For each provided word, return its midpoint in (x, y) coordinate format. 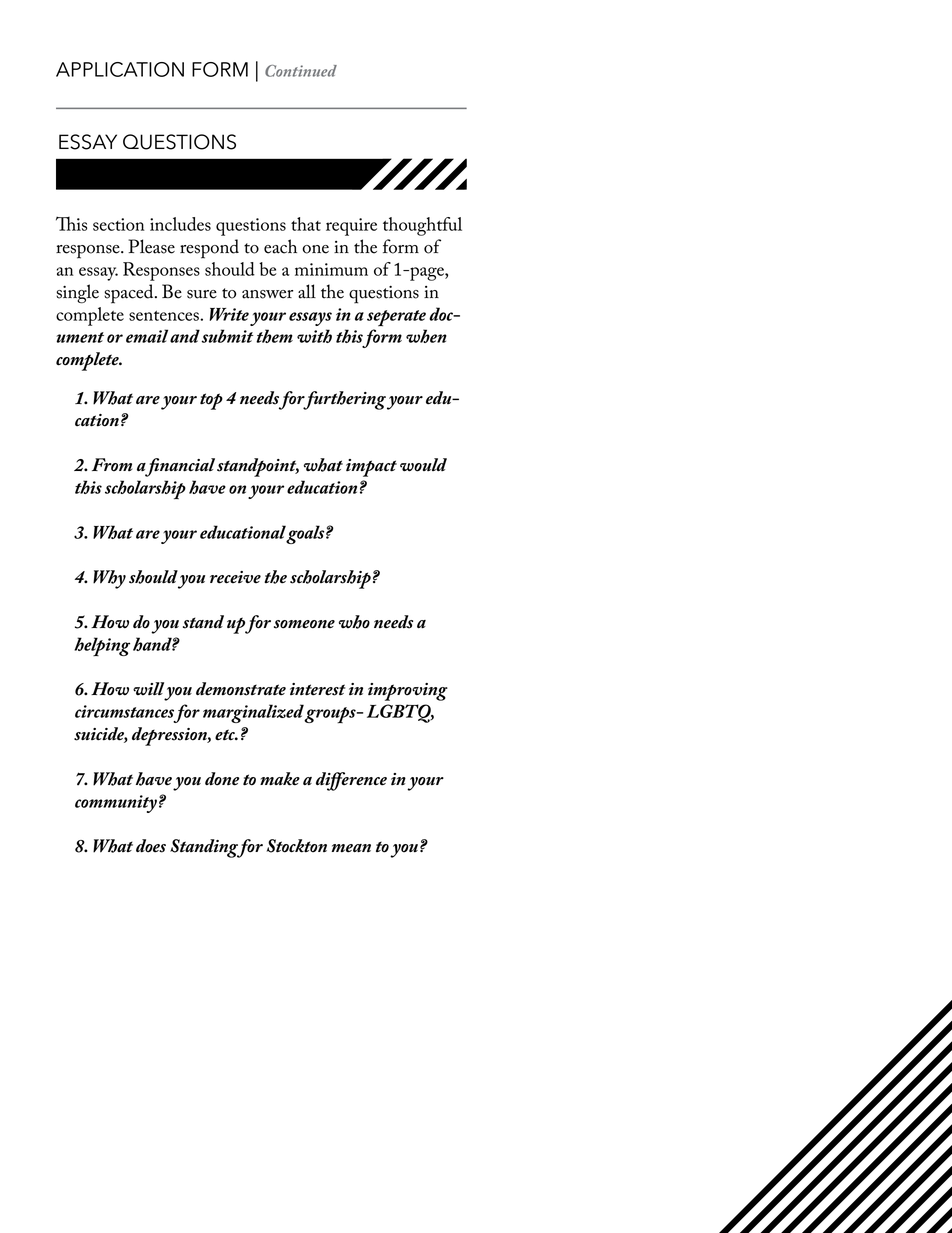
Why (109, 579)
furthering (343, 400)
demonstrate (241, 689)
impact (371, 468)
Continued (301, 71)
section (119, 224)
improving (408, 692)
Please (151, 246)
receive (235, 577)
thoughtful (422, 226)
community (116, 804)
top (211, 401)
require (351, 227)
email (147, 336)
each (280, 246)
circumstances (124, 711)
